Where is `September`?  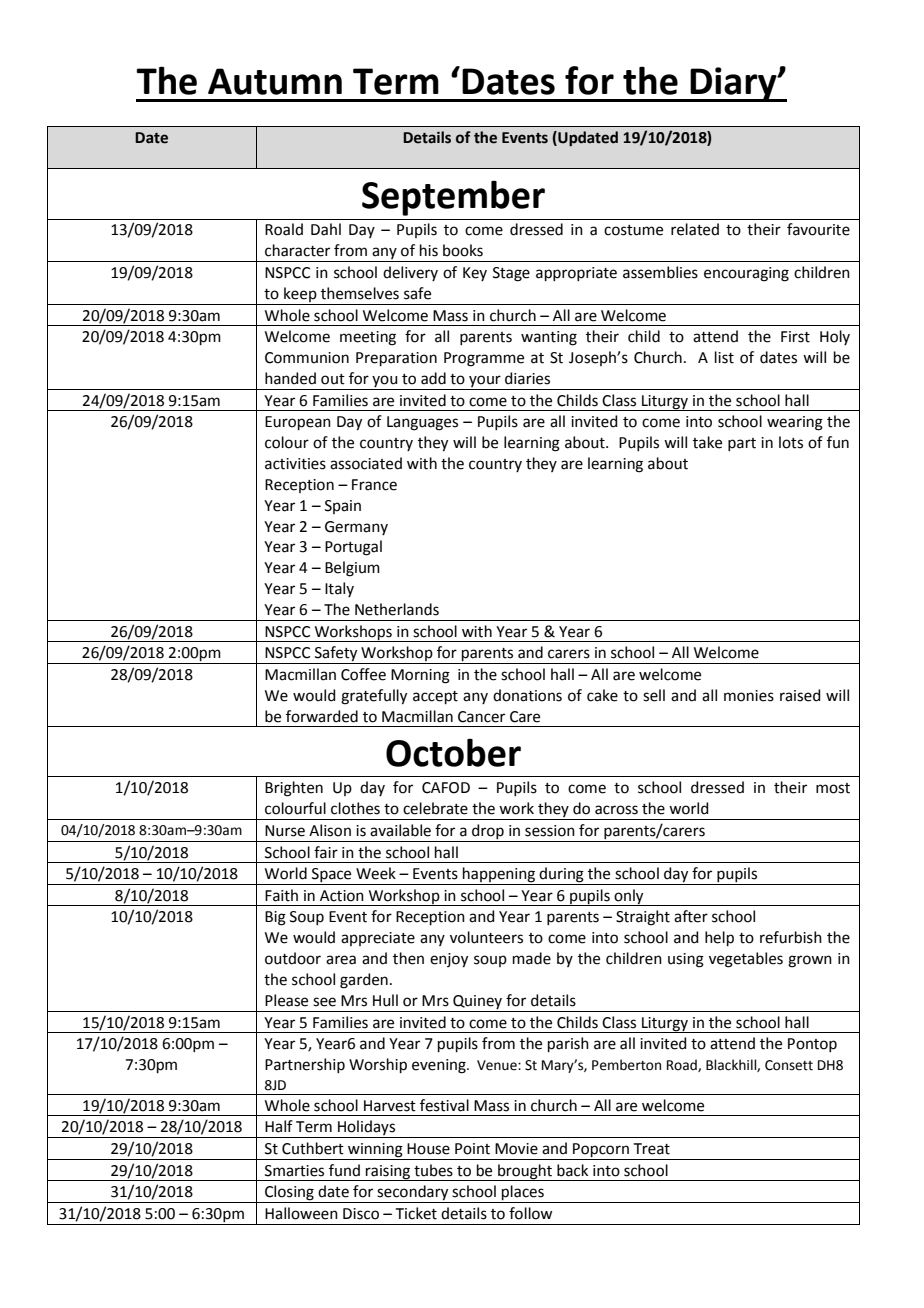 September is located at coordinates (453, 198).
